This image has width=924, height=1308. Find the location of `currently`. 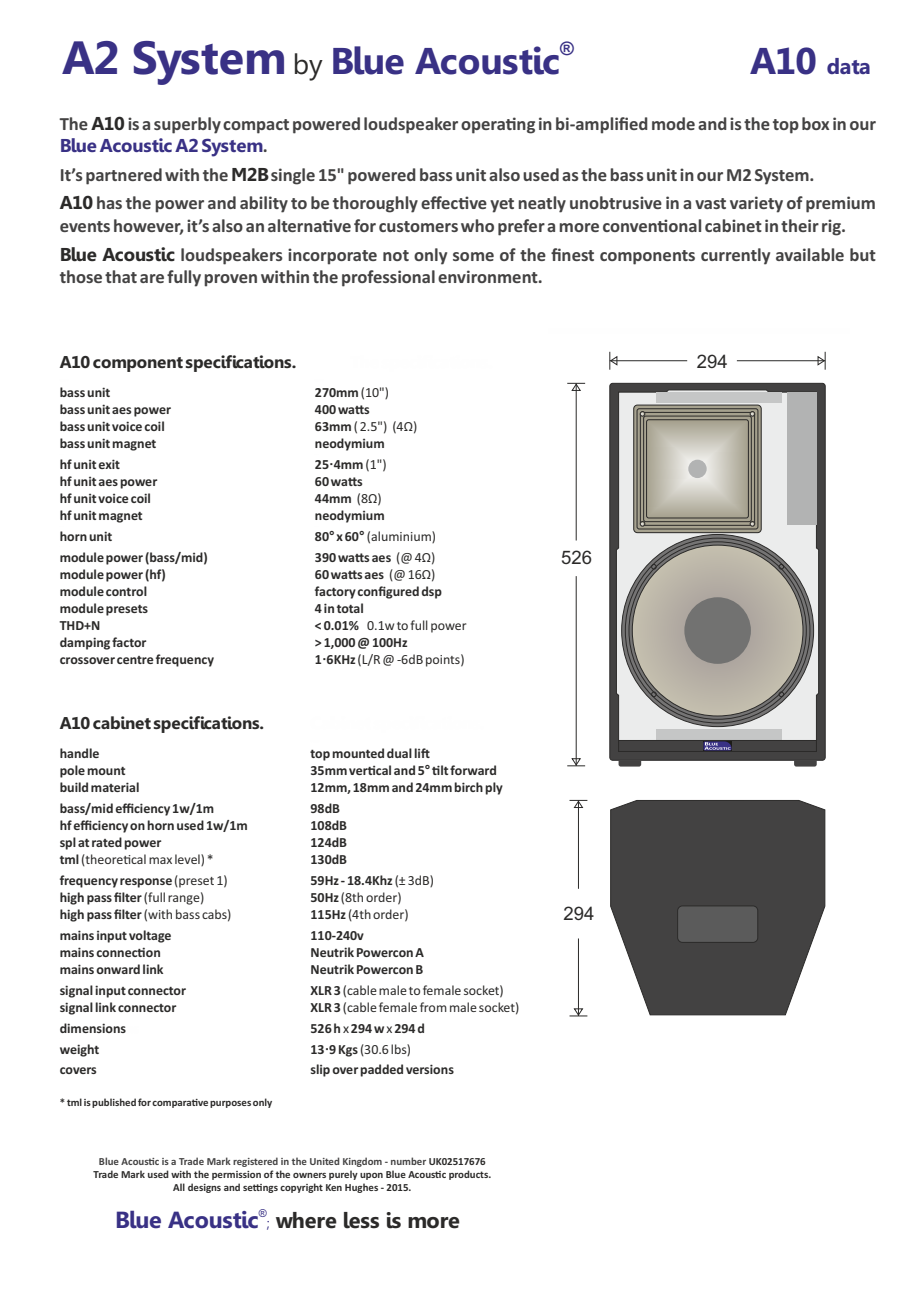

currently is located at coordinates (735, 256).
